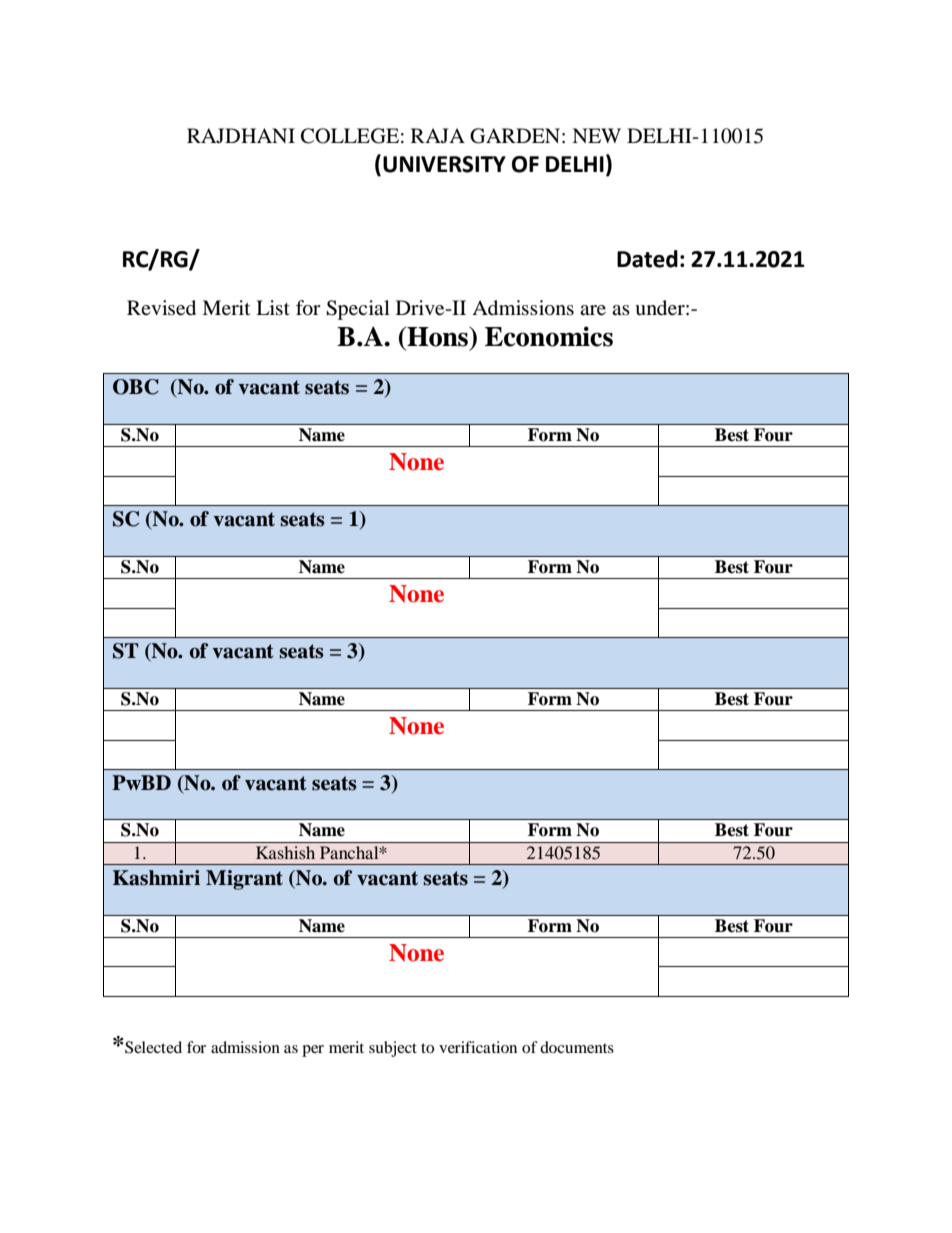  I want to click on List, so click(273, 307).
